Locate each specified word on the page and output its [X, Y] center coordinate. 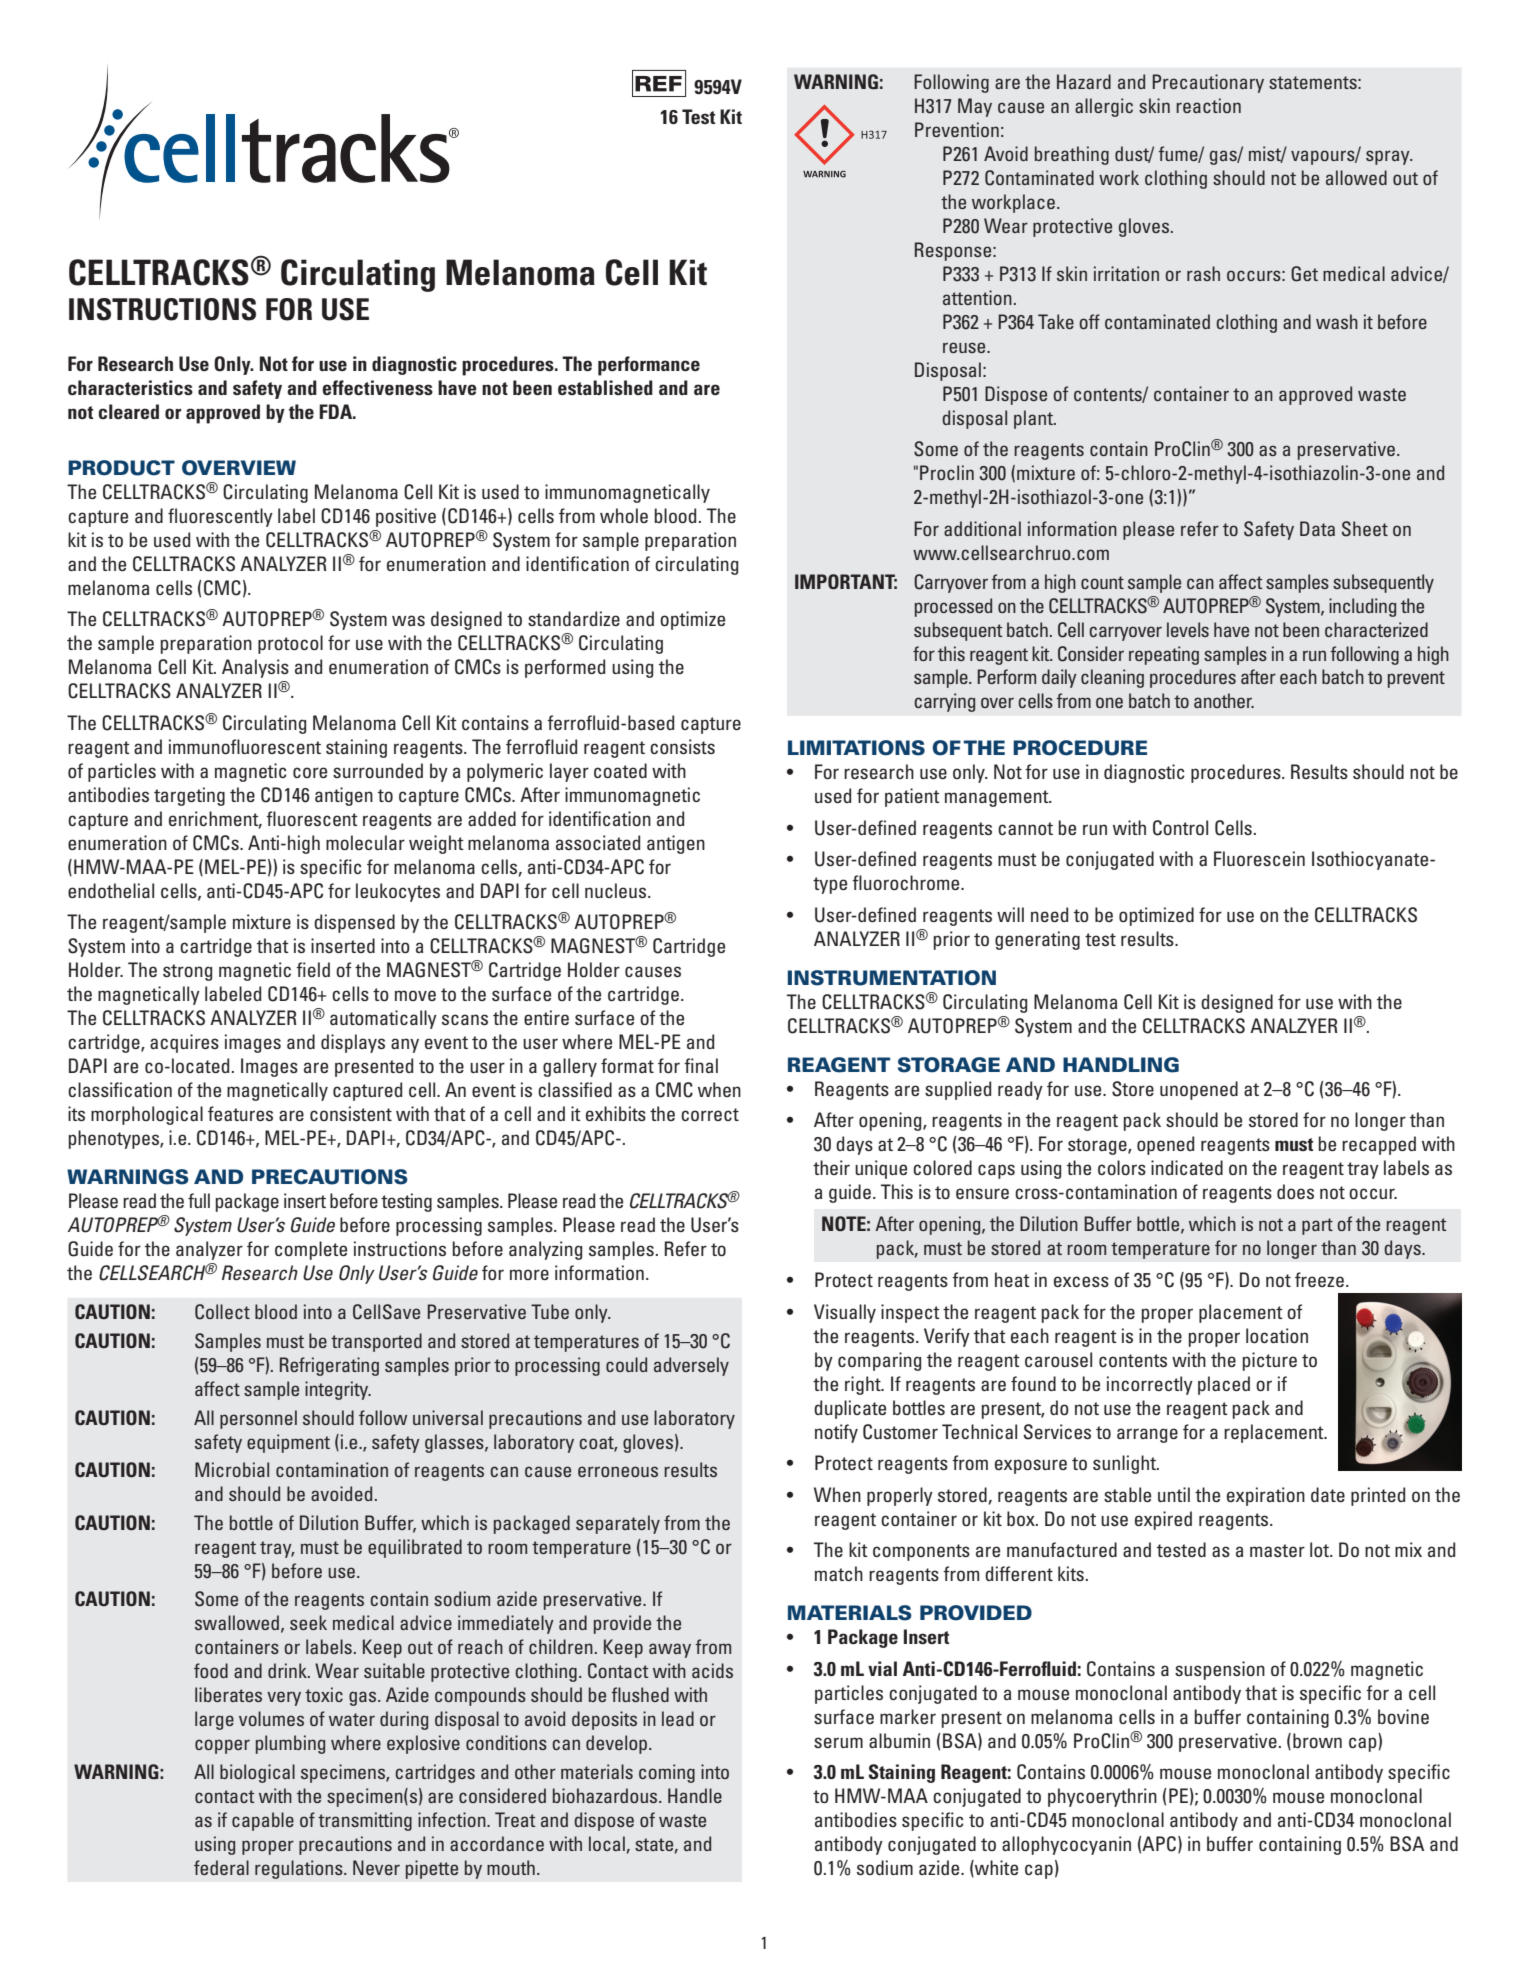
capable [263, 1821]
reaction [1208, 105]
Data [1317, 528]
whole [624, 515]
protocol [290, 644]
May [975, 107]
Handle [695, 1795]
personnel [258, 1419]
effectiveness [377, 388]
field [313, 969]
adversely [691, 1366]
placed [1224, 1385]
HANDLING [1121, 1065]
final [701, 1065]
